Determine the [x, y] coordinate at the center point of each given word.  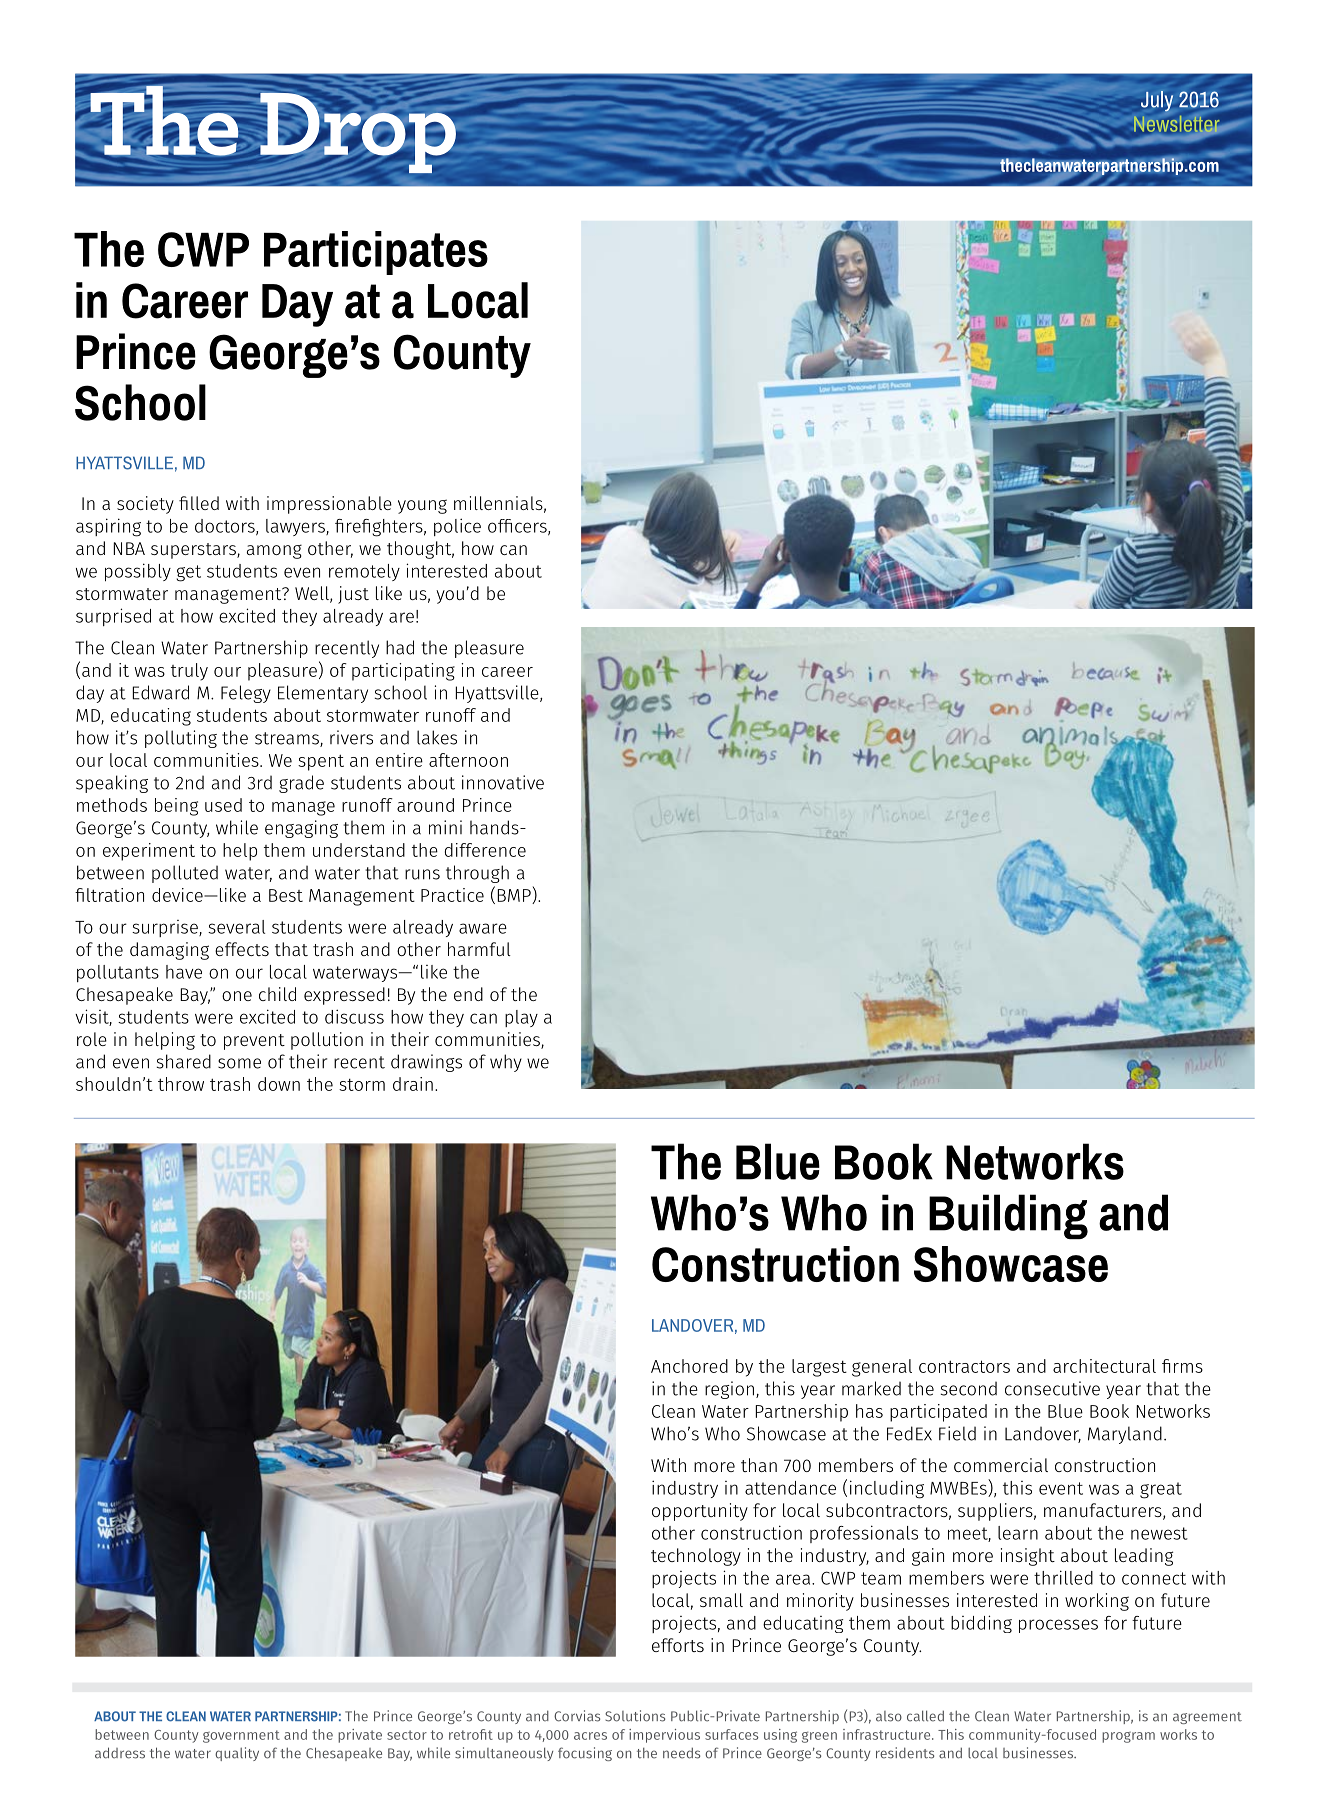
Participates [376, 253]
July [1157, 101]
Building [1008, 1216]
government [241, 1736]
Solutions [635, 1716]
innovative [503, 782]
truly [189, 672]
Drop [359, 133]
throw [181, 1084]
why [506, 1063]
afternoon [468, 760]
